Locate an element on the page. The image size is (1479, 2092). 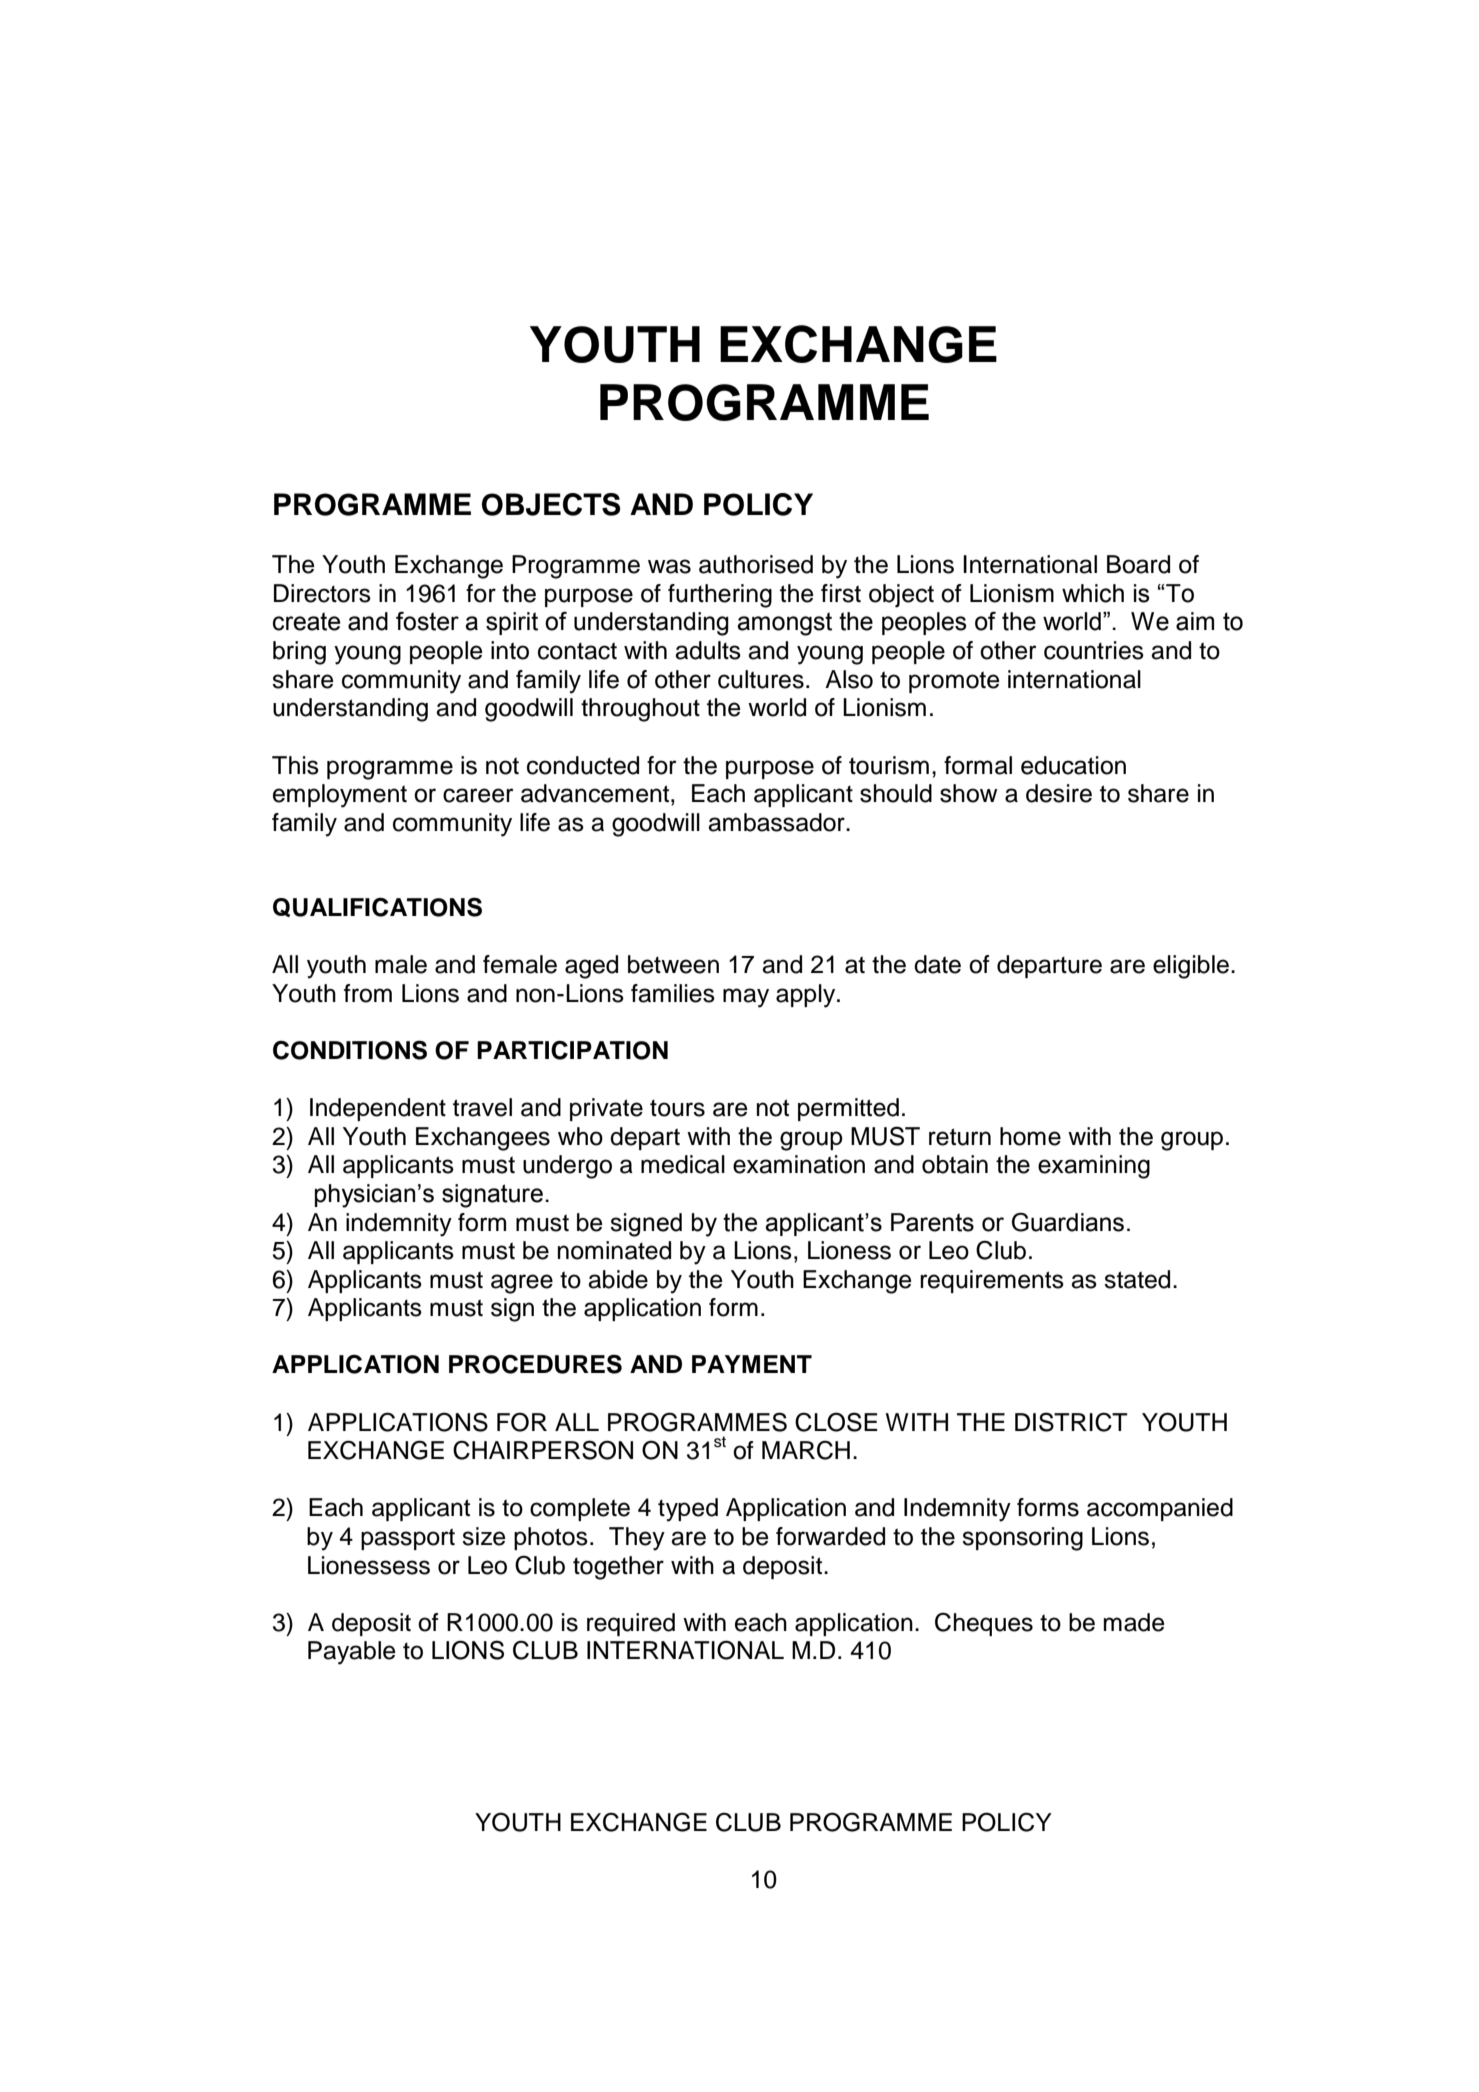
which is located at coordinates (1093, 593).
